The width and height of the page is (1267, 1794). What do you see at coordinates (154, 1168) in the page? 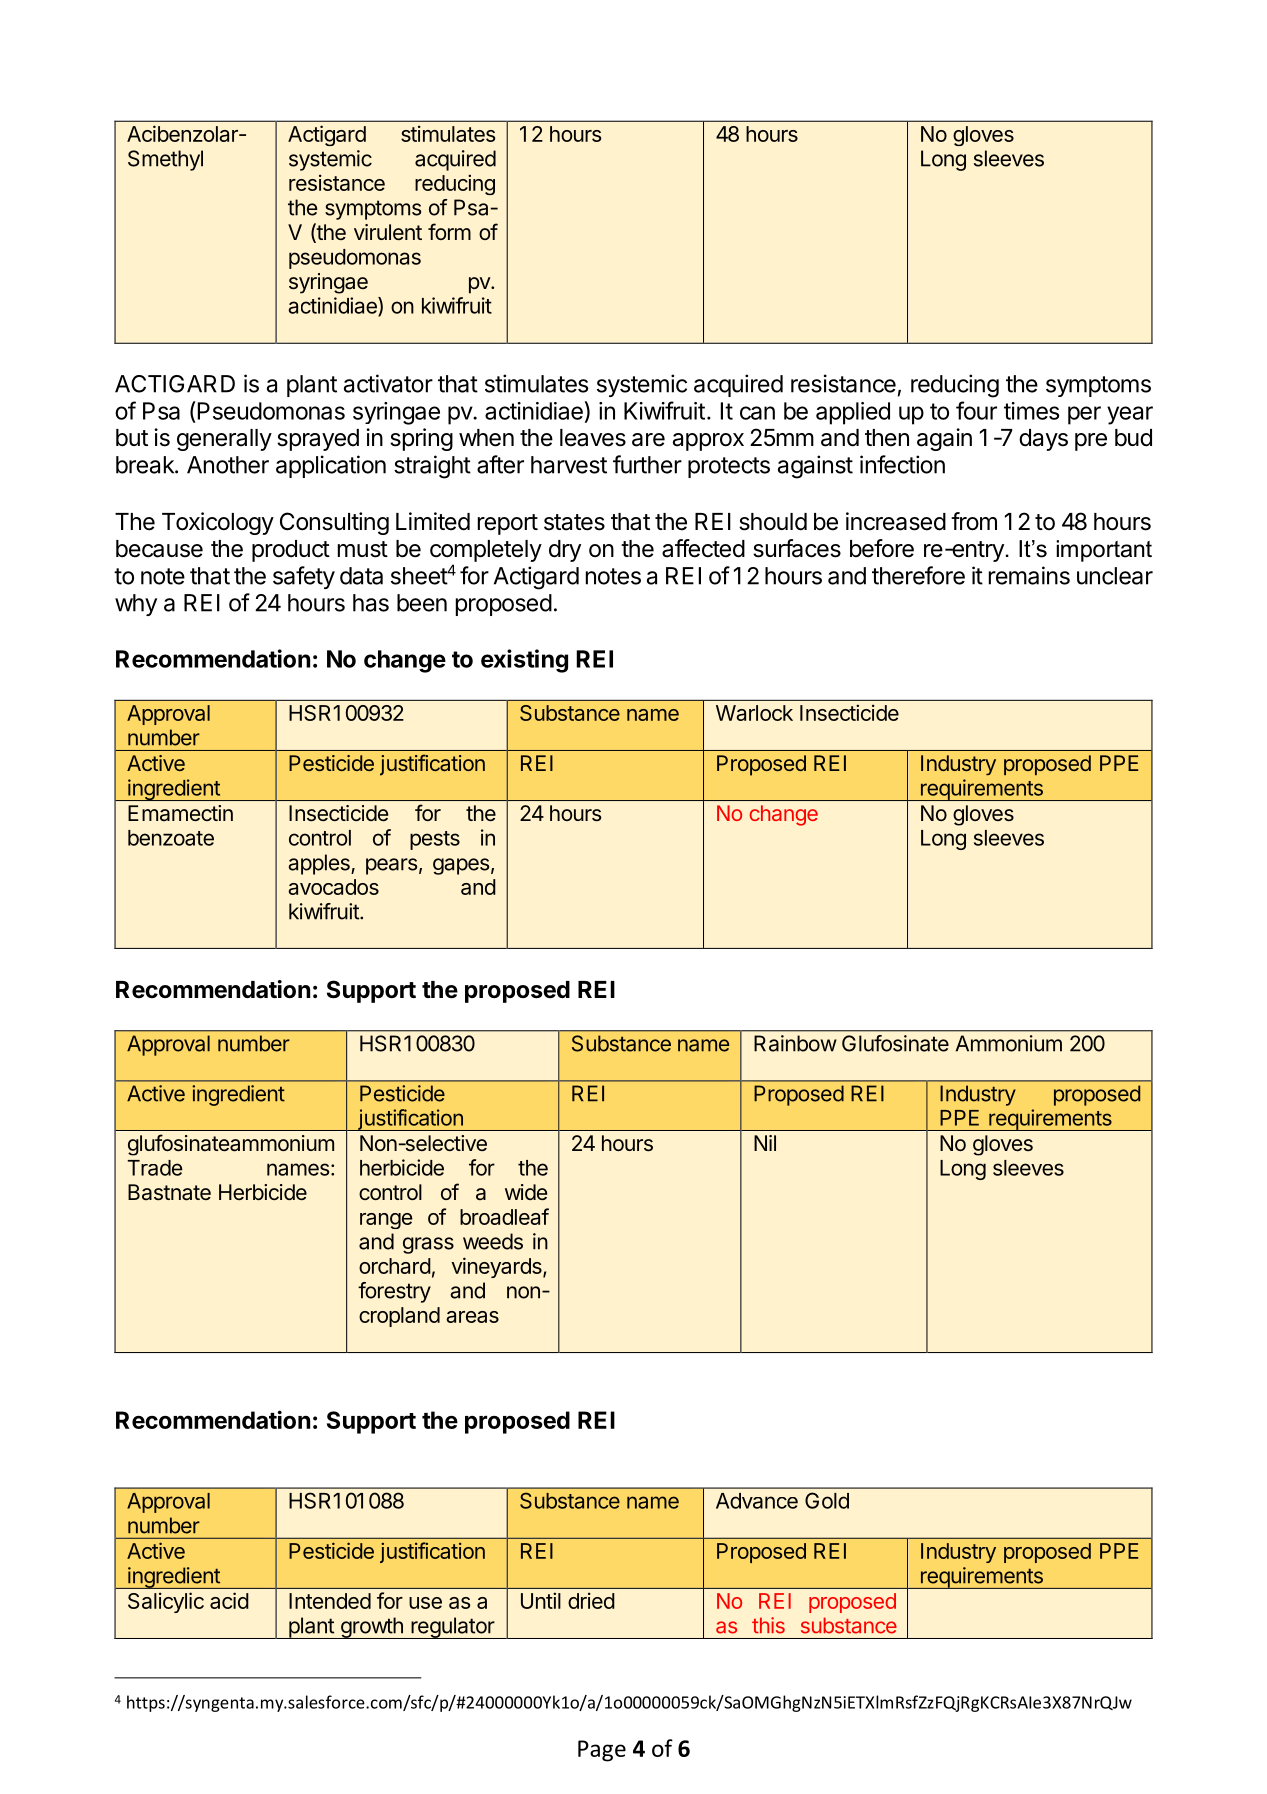
I see `Trade` at bounding box center [154, 1168].
